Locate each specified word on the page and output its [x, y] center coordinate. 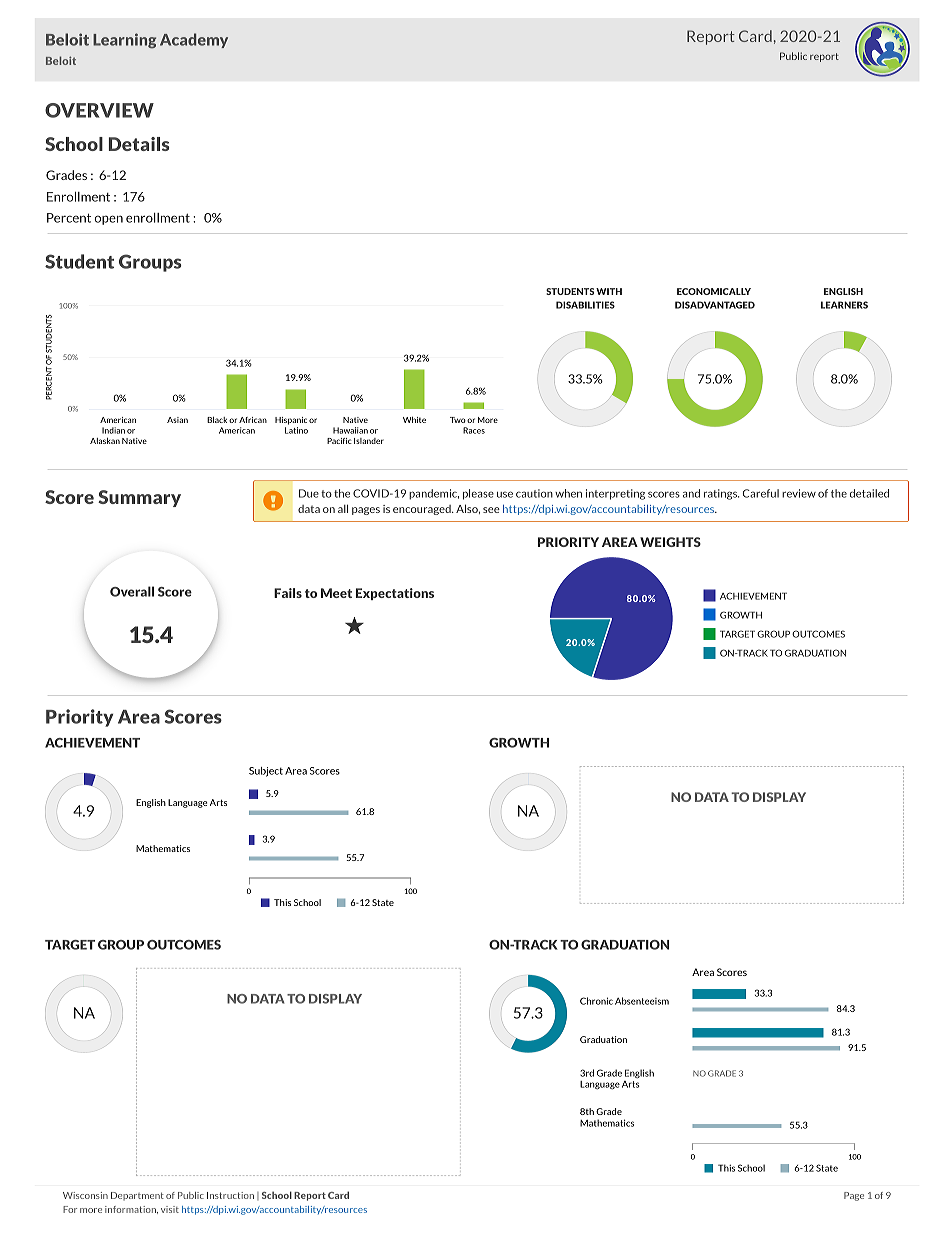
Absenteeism [642, 1001]
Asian [177, 420]
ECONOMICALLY [714, 291]
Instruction [230, 1195]
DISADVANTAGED [715, 305]
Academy [194, 40]
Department [137, 1196]
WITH [609, 291]
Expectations [395, 594]
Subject [266, 772]
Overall [132, 591]
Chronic [596, 1001]
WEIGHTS [670, 542]
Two [458, 420]
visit [170, 1209]
